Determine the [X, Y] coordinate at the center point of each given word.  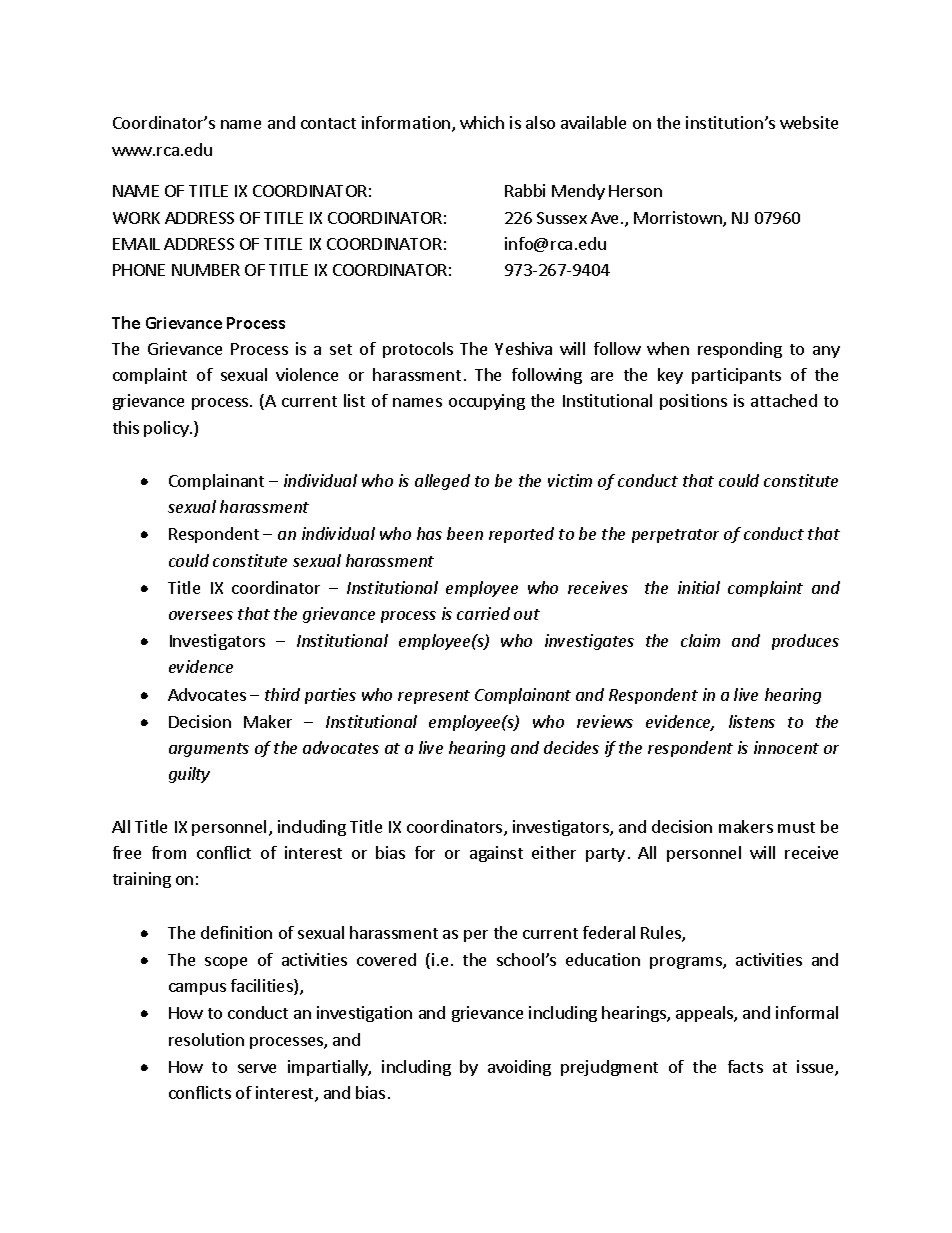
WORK [136, 218]
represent [434, 697]
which [482, 122]
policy [167, 429]
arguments [209, 750]
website [809, 122]
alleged [442, 482]
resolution [206, 1039]
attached [784, 400]
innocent [786, 747]
